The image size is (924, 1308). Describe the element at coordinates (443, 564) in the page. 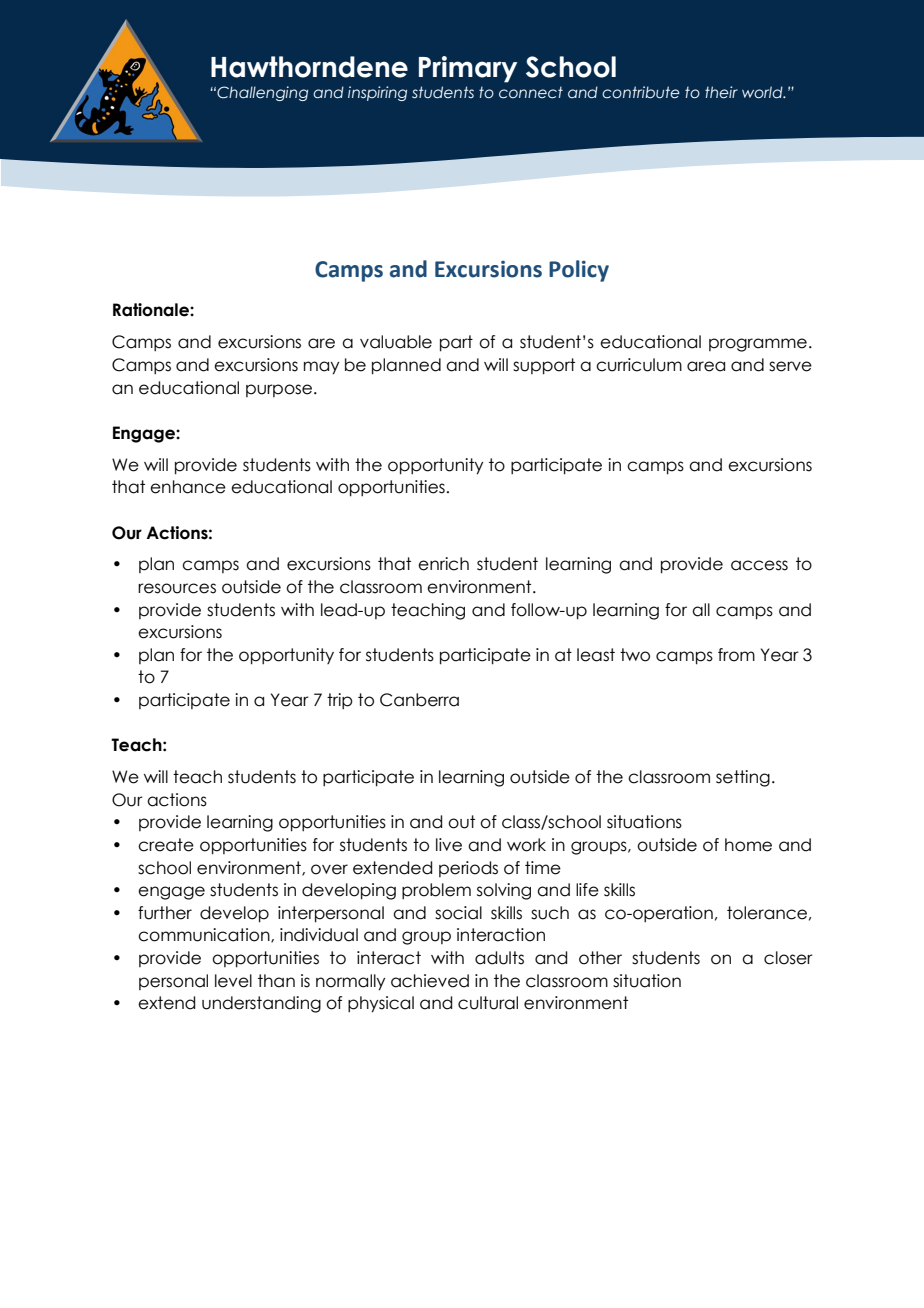

I see `enrich` at that location.
